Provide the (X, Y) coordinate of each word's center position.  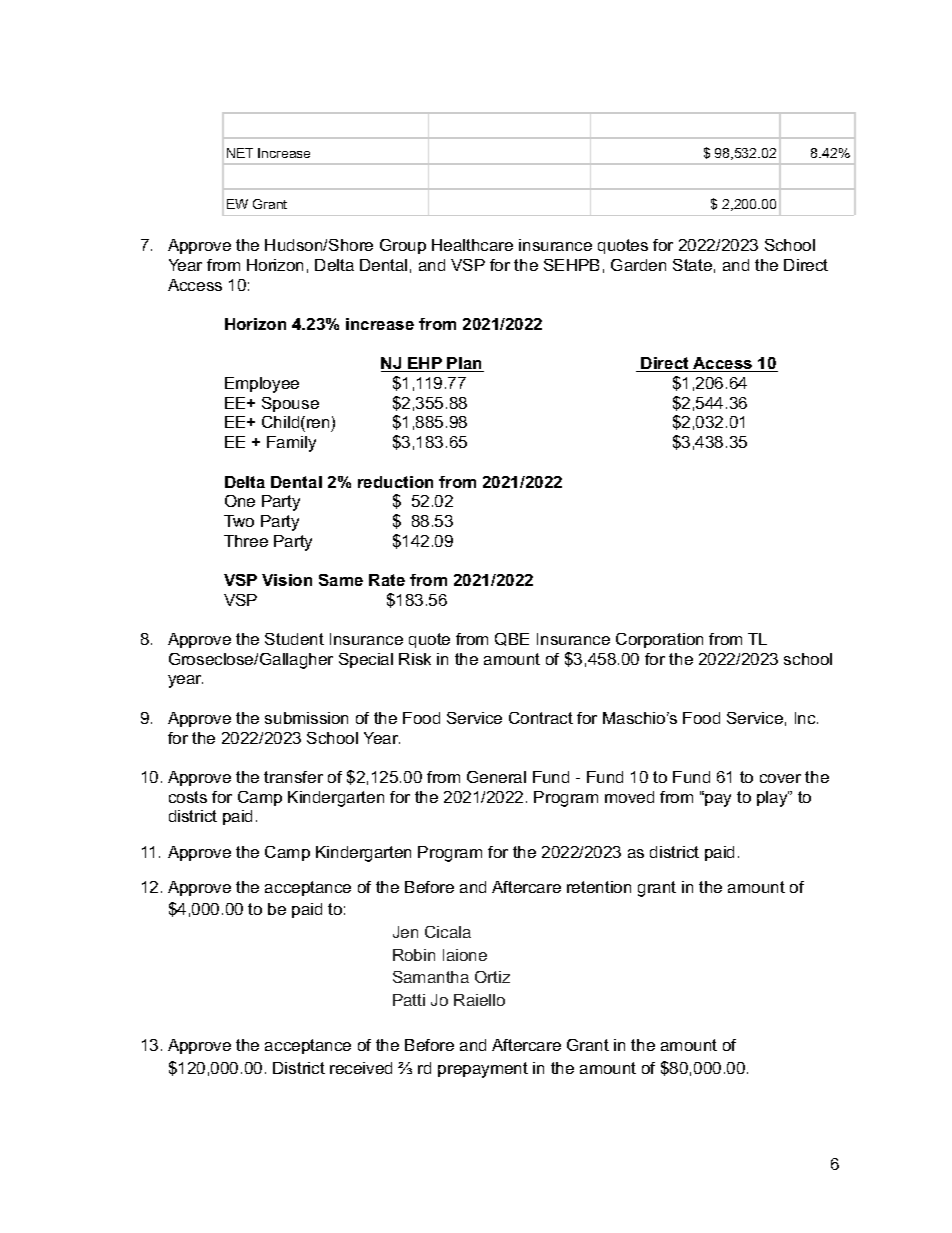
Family (291, 444)
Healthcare (472, 245)
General (496, 777)
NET (240, 153)
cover (780, 778)
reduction (395, 482)
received (361, 1068)
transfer (293, 777)
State (692, 265)
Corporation (659, 640)
